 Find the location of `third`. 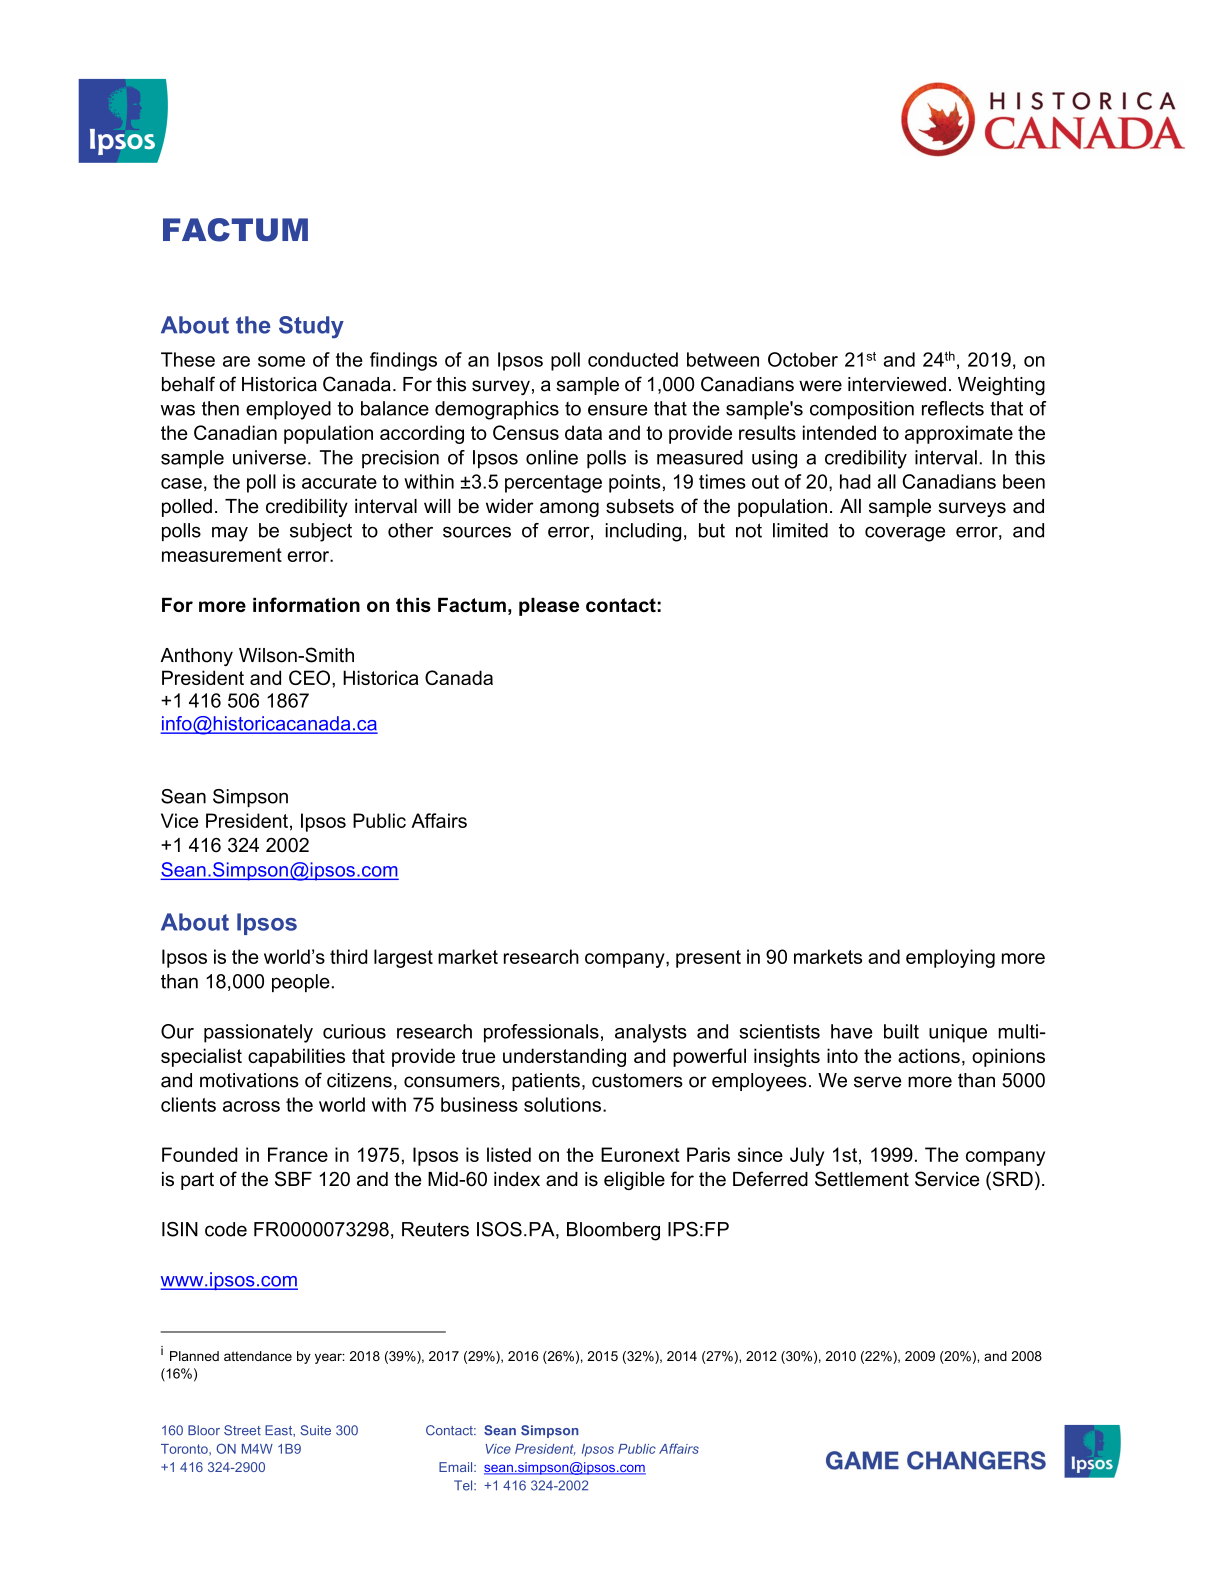

third is located at coordinates (348, 956).
